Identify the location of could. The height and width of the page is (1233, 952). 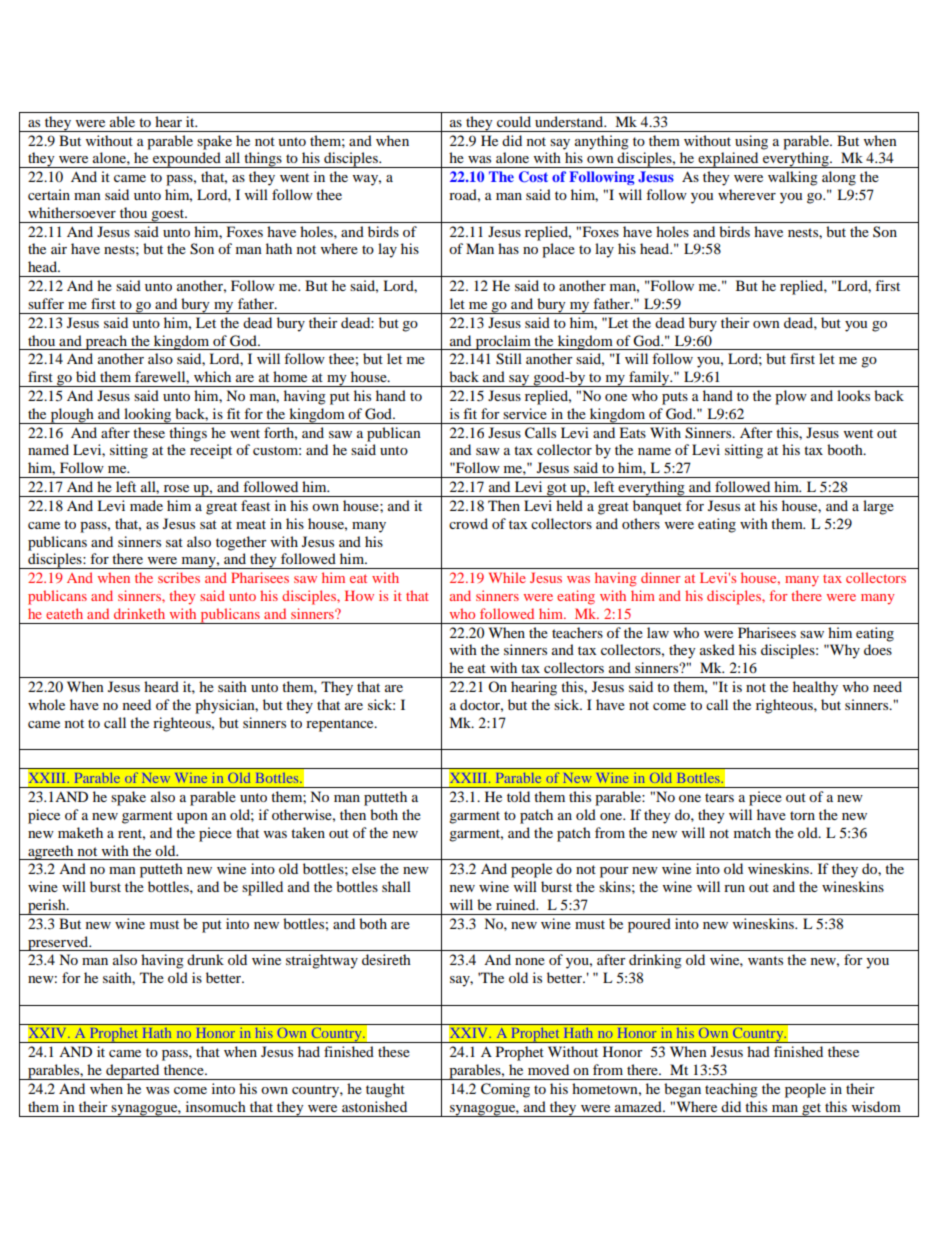
(514, 121).
